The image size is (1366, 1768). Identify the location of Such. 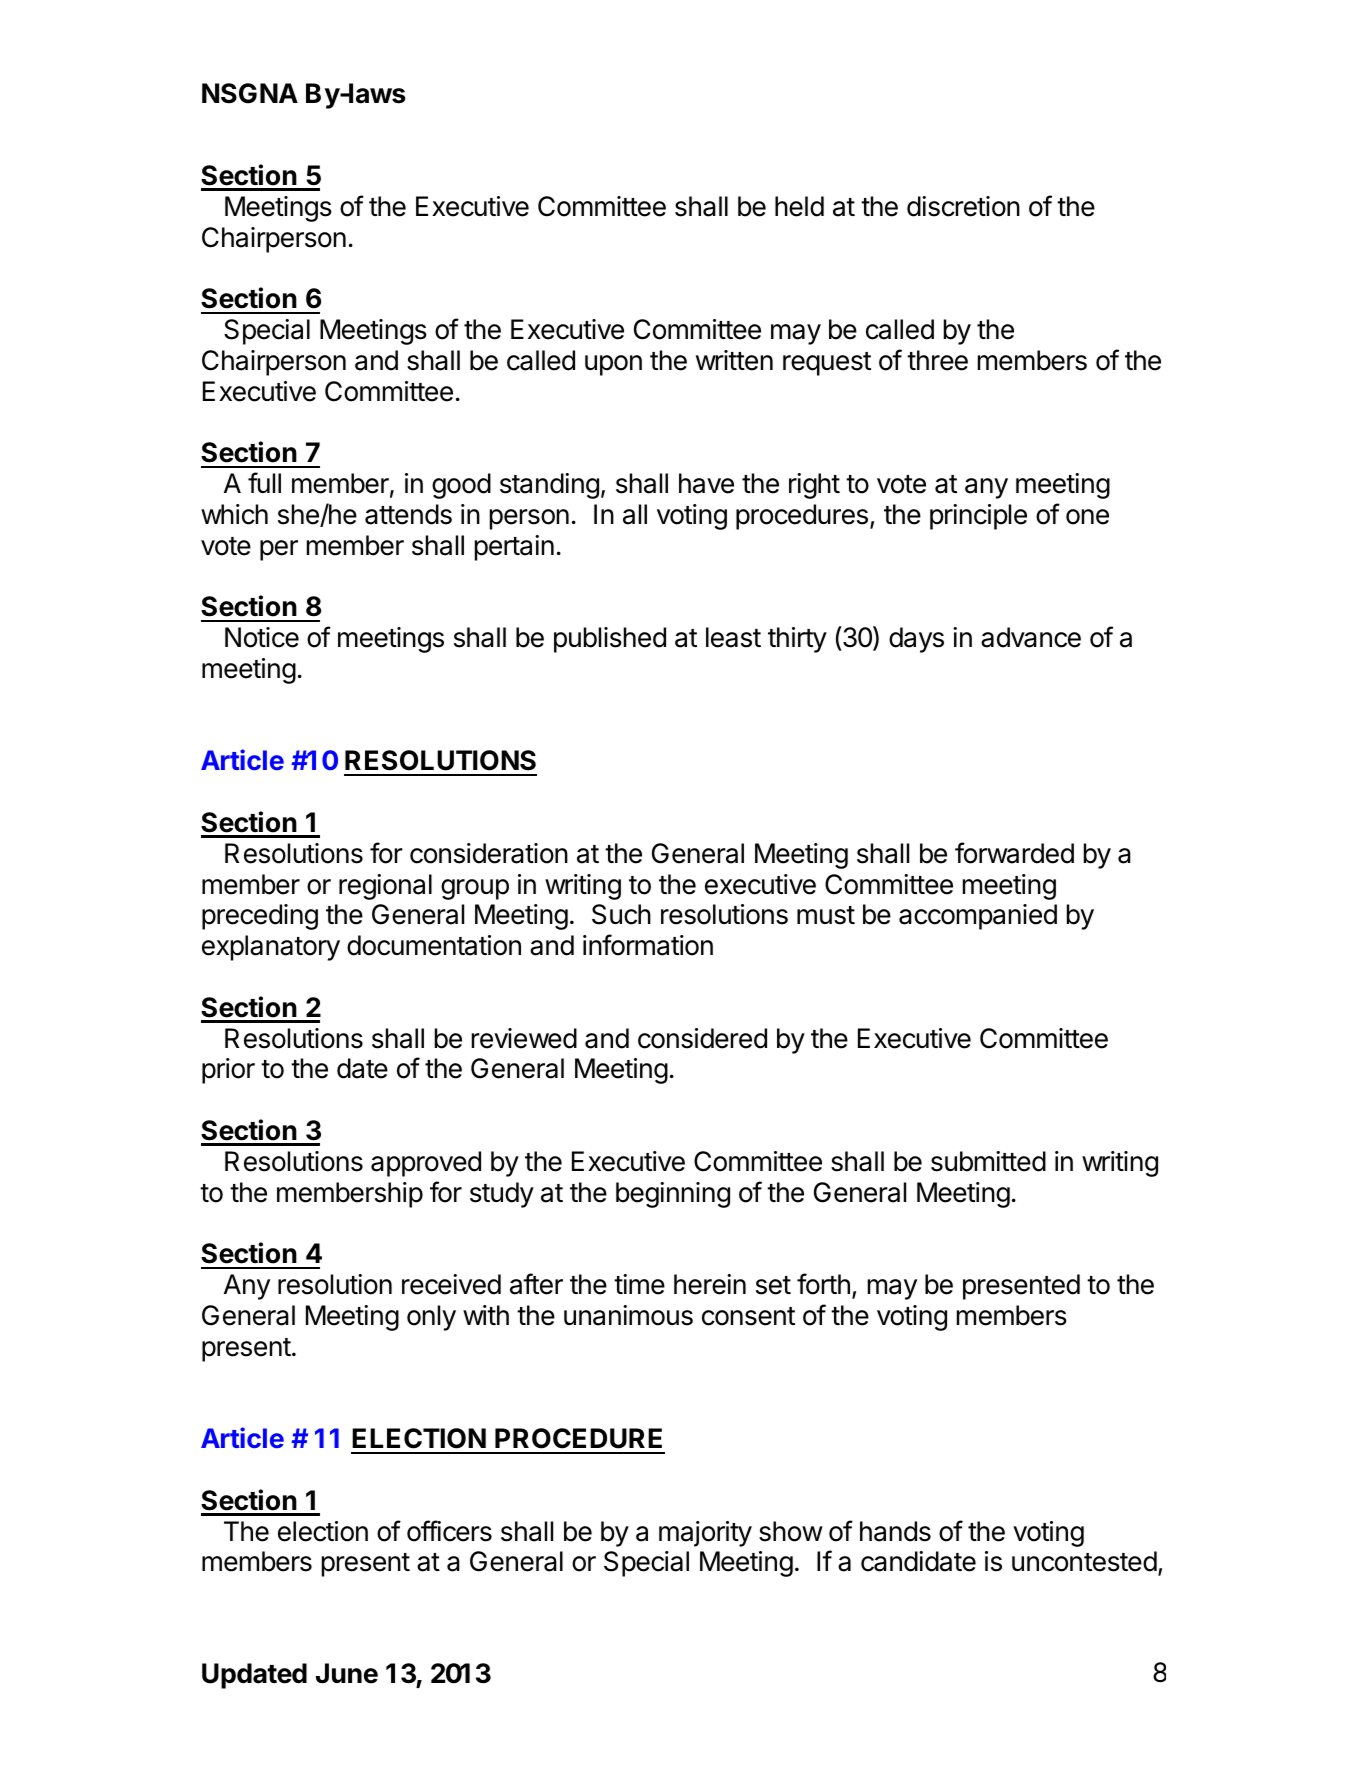
(621, 914).
